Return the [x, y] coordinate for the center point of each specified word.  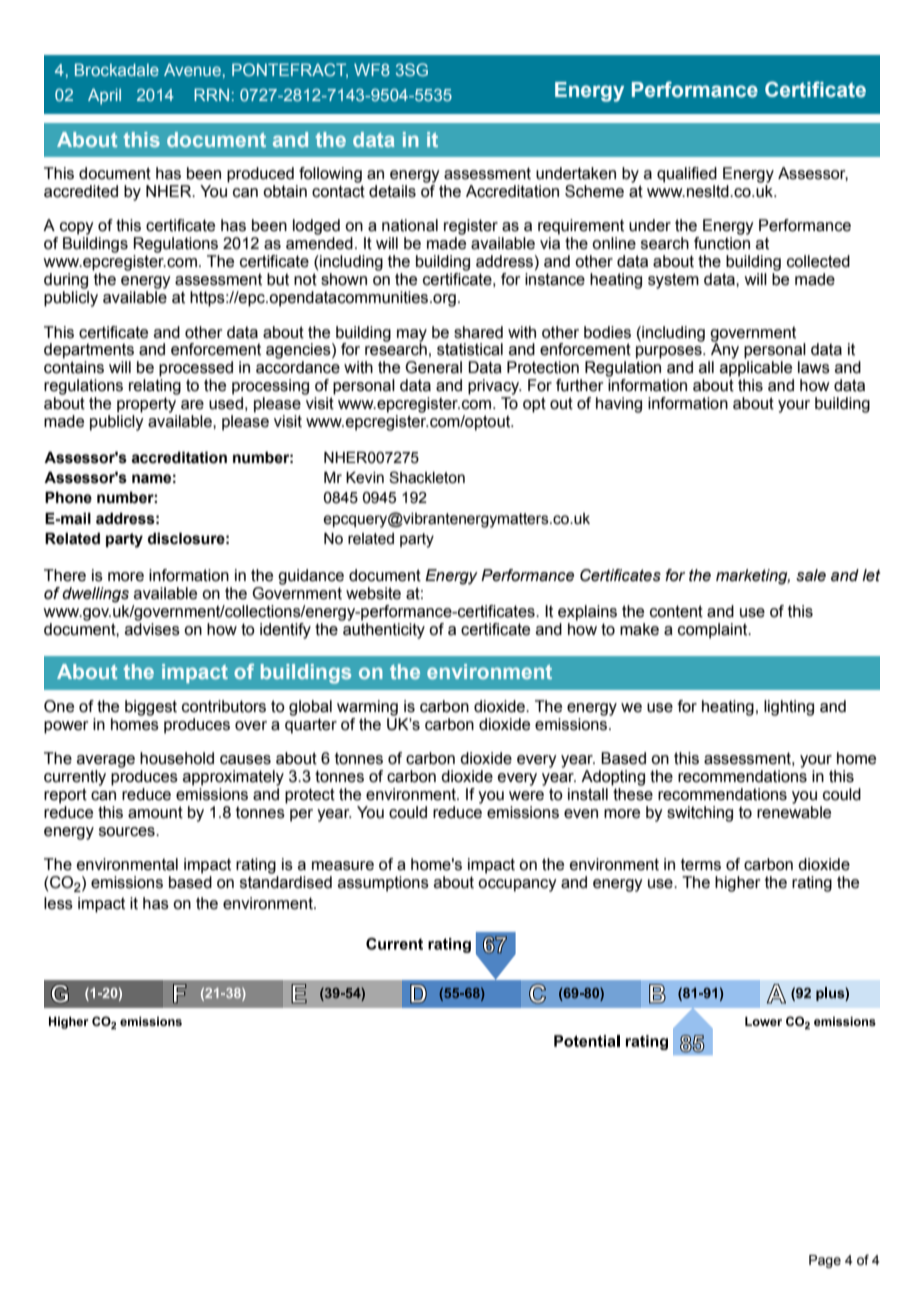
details [392, 191]
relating [155, 387]
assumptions [383, 884]
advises [152, 629]
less [58, 903]
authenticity [384, 631]
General [433, 367]
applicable [756, 369]
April [104, 96]
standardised [286, 882]
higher [738, 884]
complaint [714, 631]
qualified [687, 175]
